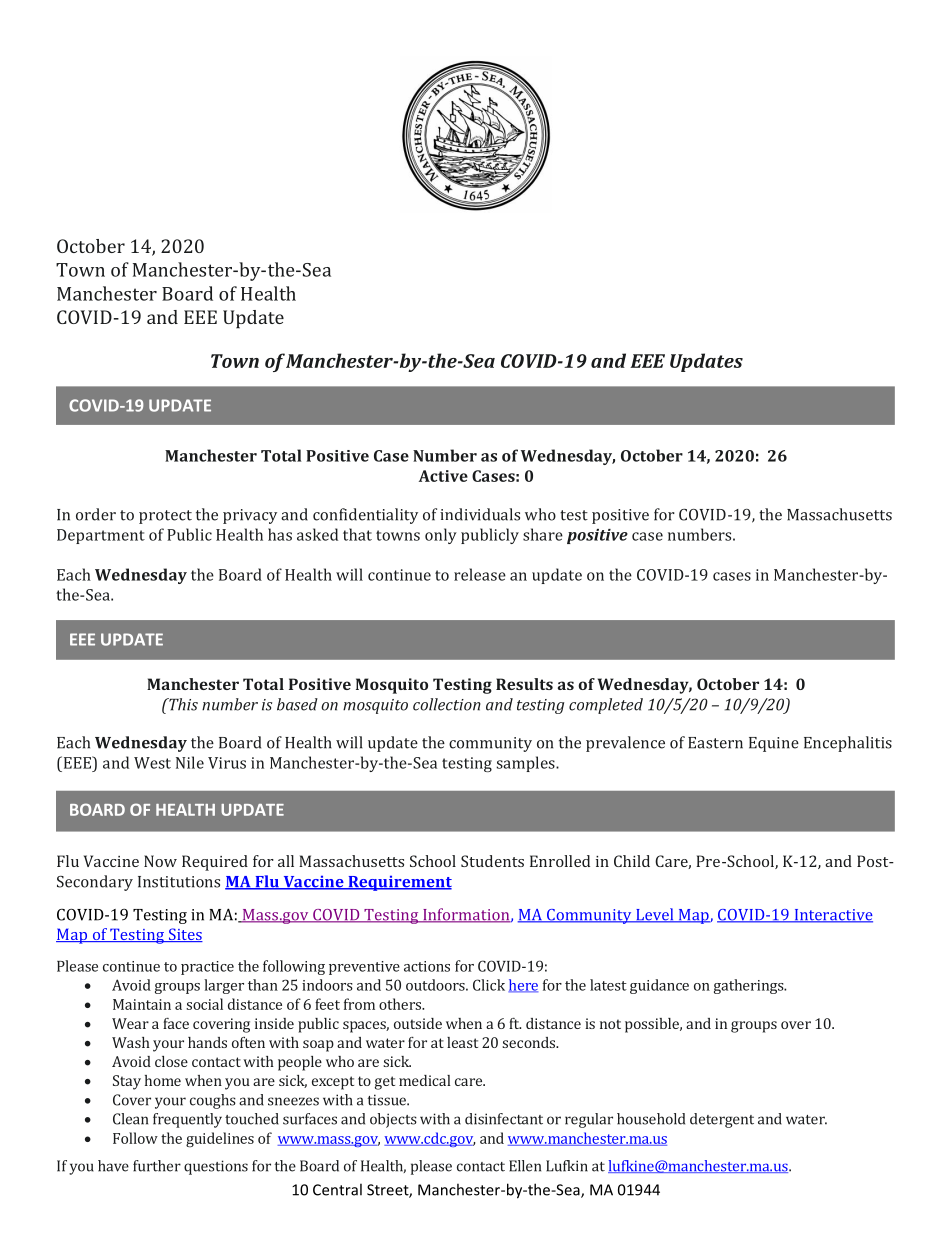 The width and height of the page is (952, 1233). What do you see at coordinates (525, 1166) in the page?
I see `Ellen` at bounding box center [525, 1166].
